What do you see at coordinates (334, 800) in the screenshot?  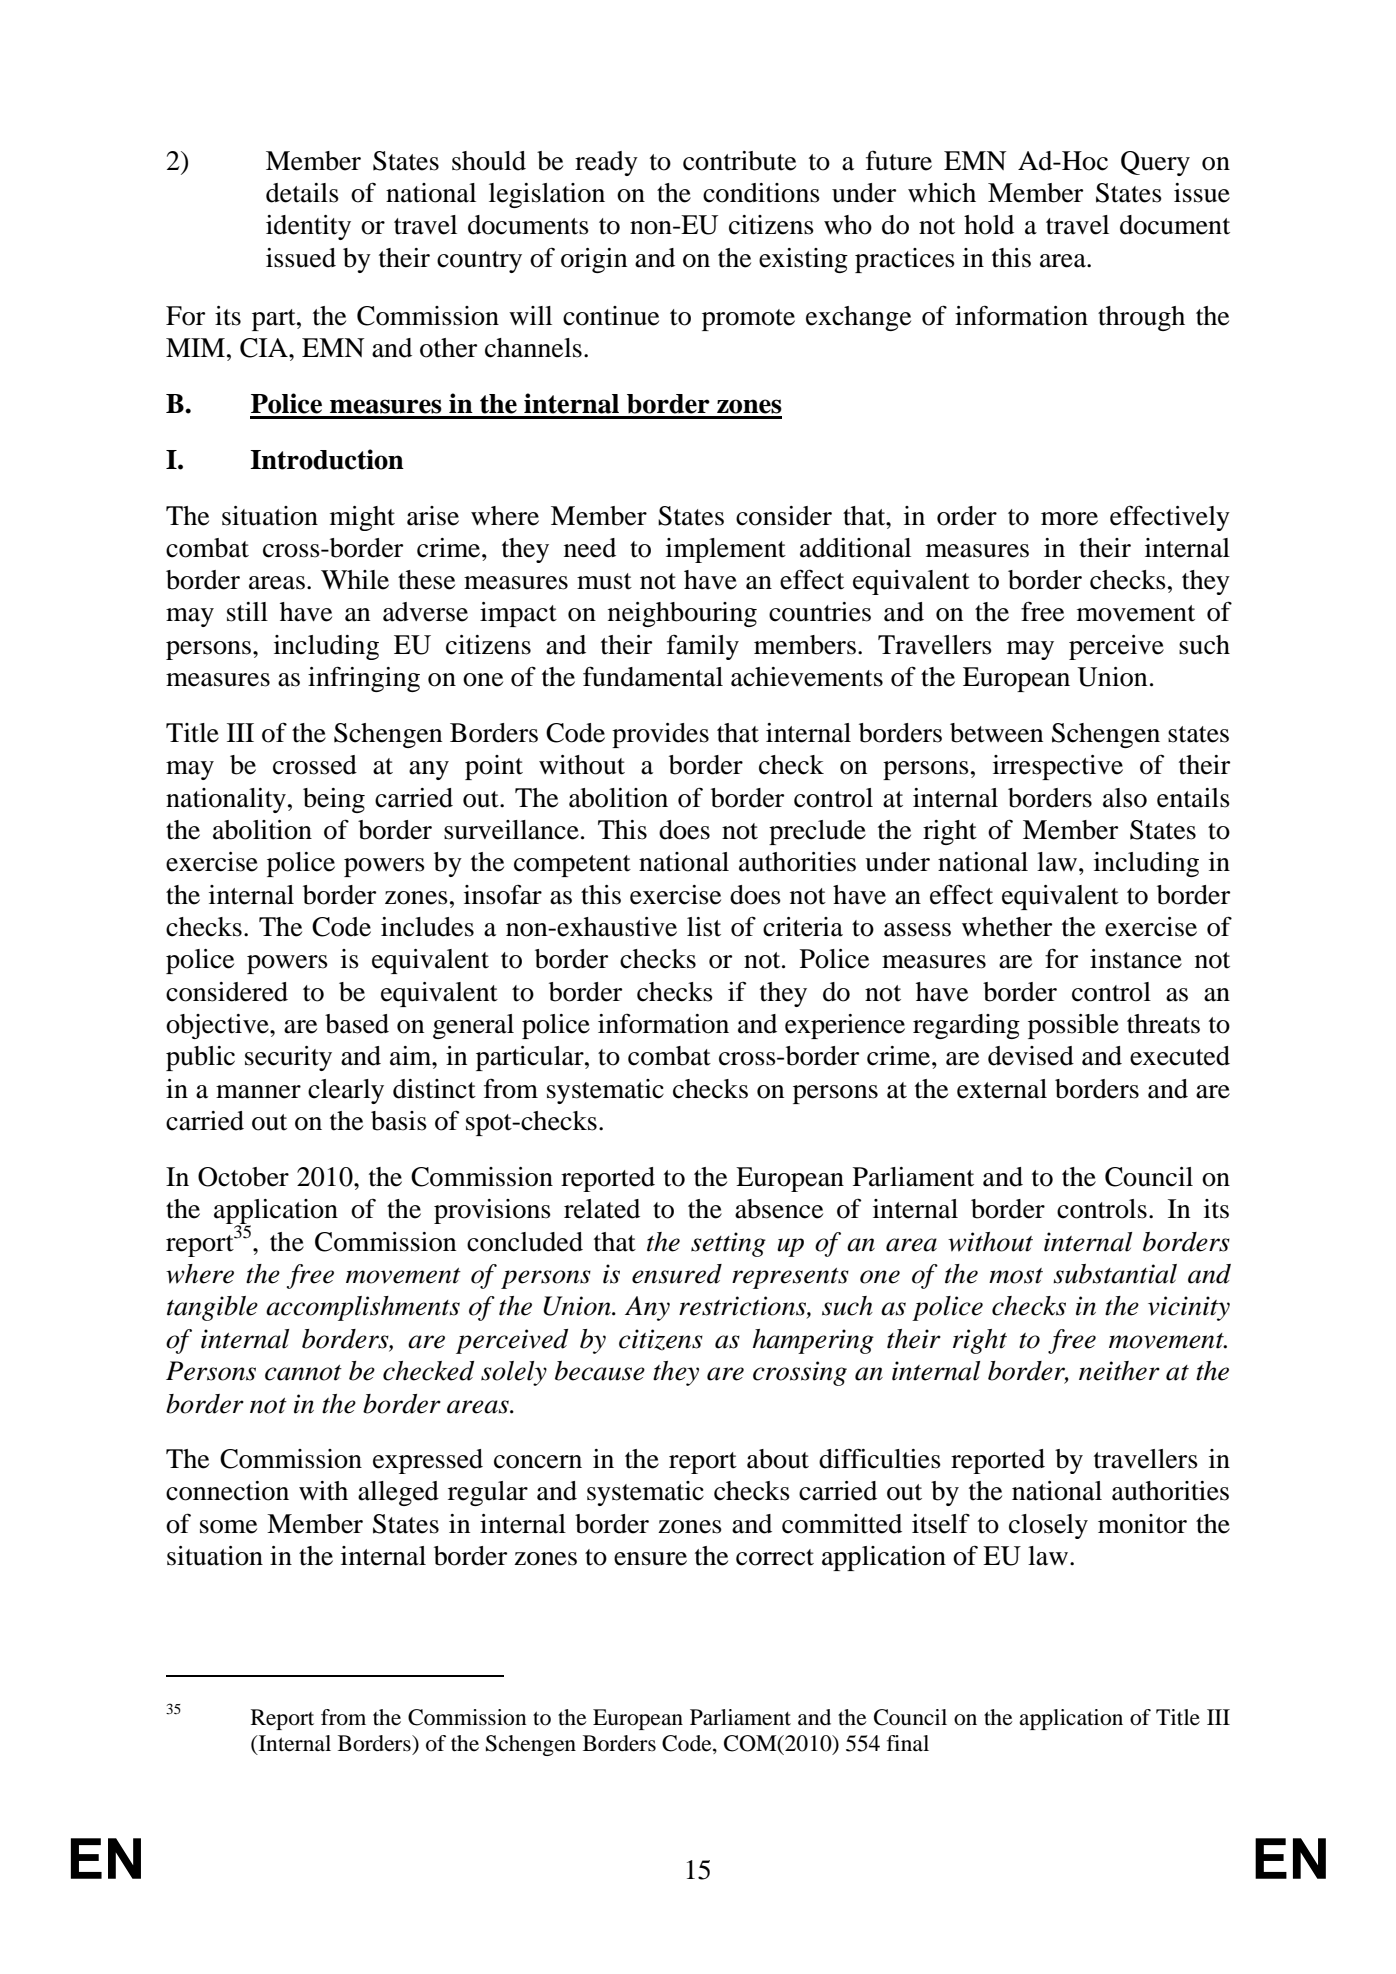 I see `being` at bounding box center [334, 800].
